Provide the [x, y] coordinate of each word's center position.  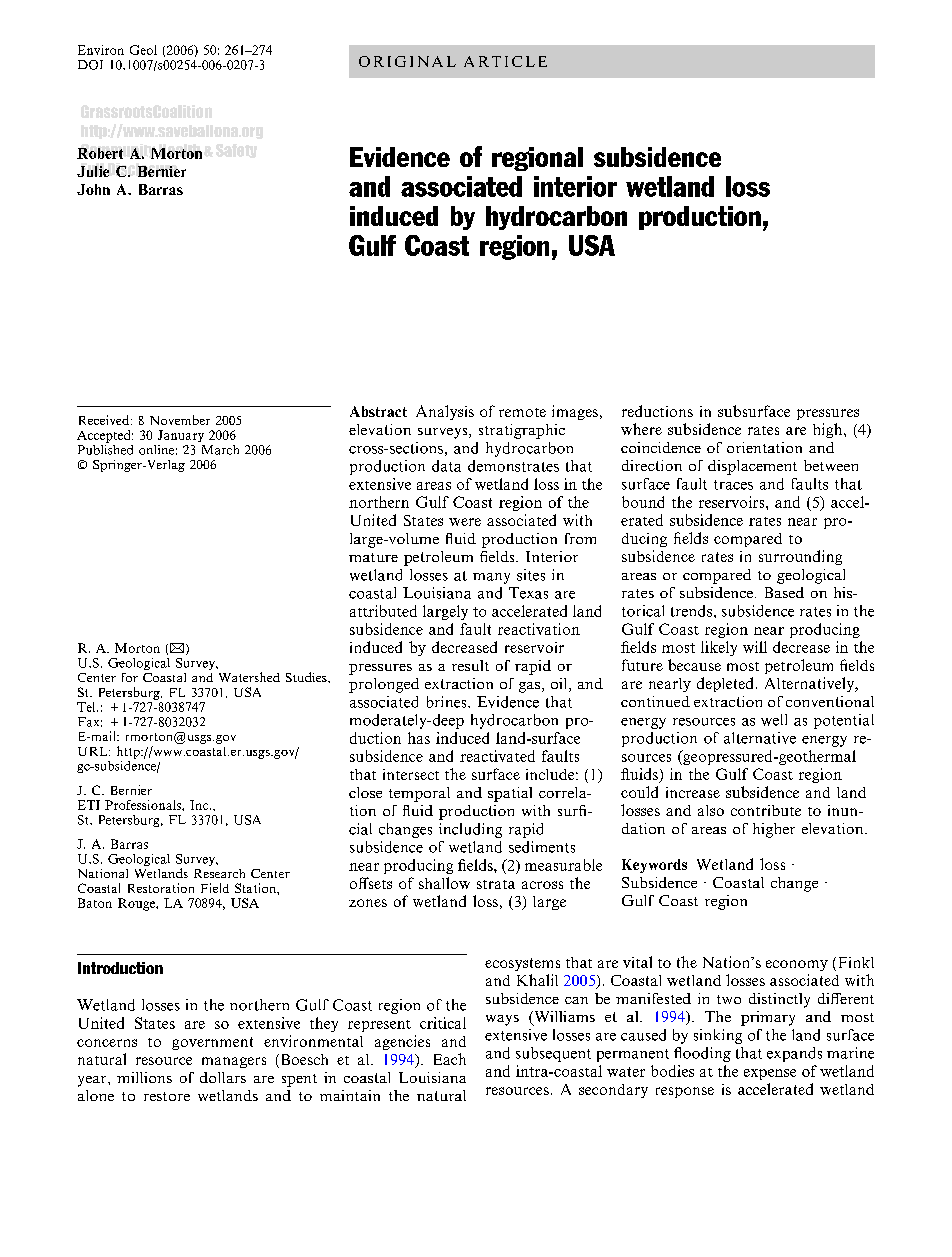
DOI [90, 65]
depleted [725, 684]
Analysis [445, 412]
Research [219, 873]
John [93, 189]
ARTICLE [505, 61]
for [130, 677]
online [156, 450]
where [641, 429]
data [446, 466]
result [470, 665]
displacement [752, 467]
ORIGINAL [407, 61]
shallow [444, 883]
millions [144, 1077]
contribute [766, 810]
